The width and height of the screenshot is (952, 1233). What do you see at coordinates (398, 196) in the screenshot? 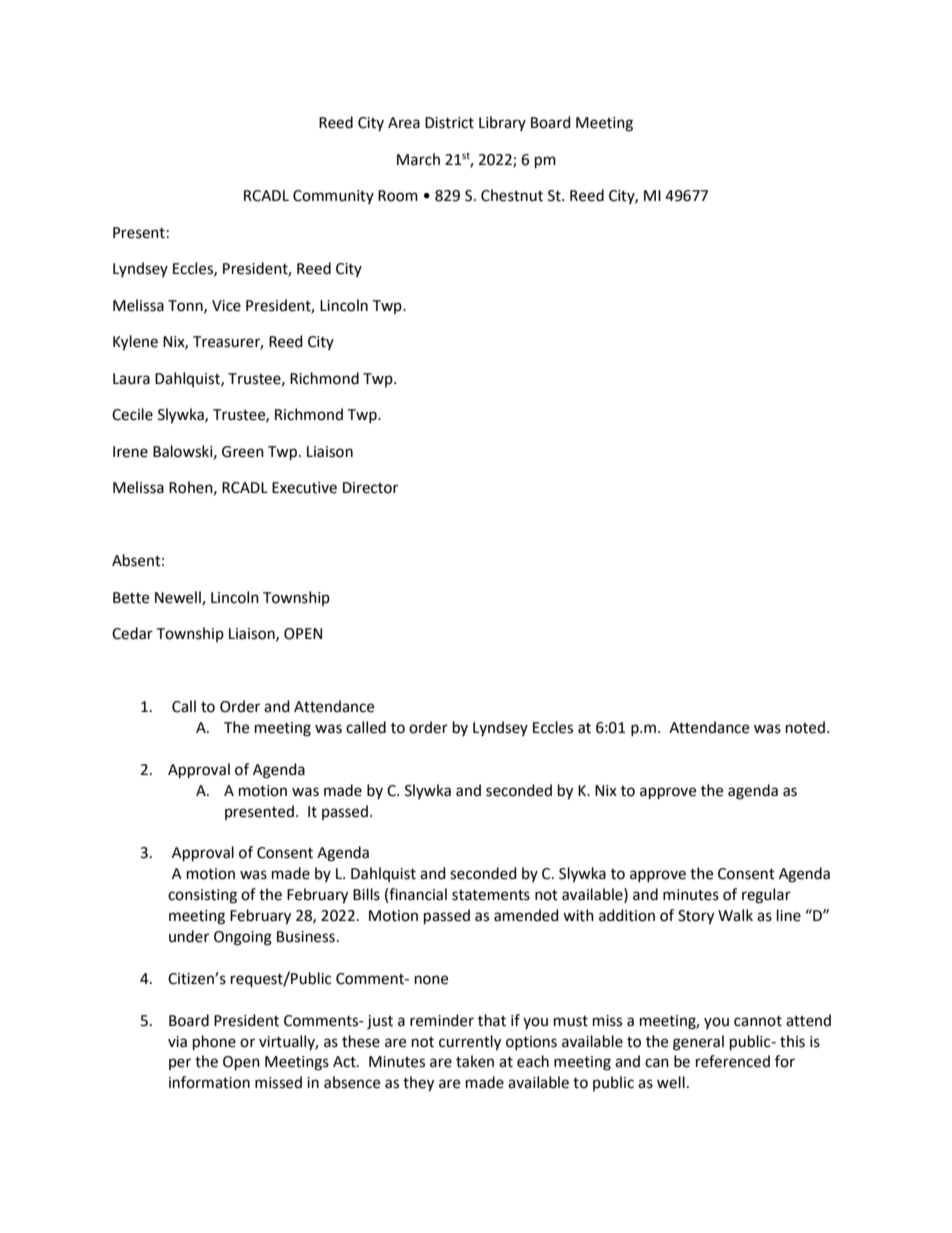
I see `Room` at bounding box center [398, 196].
